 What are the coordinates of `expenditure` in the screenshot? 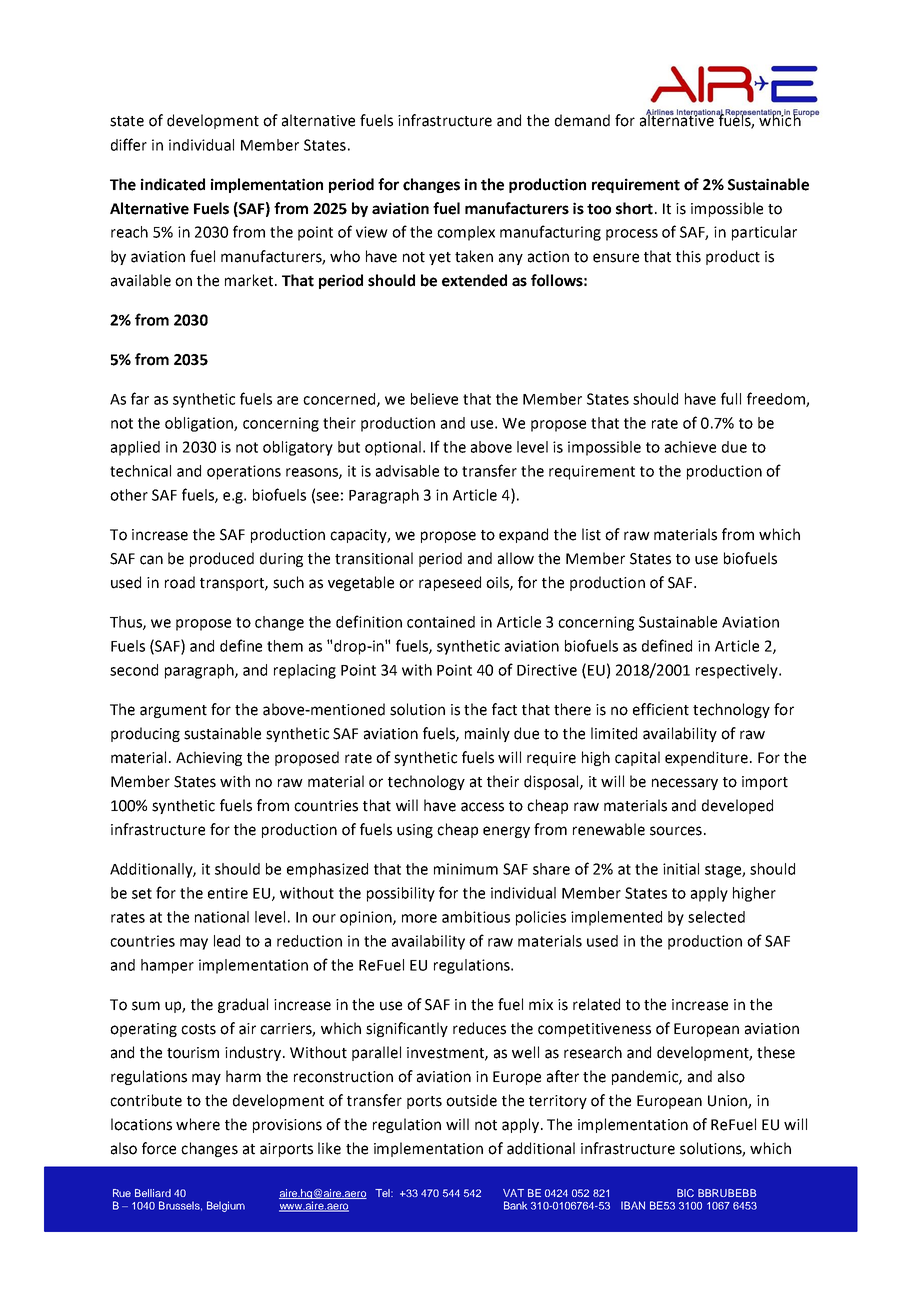 It's located at (708, 758).
